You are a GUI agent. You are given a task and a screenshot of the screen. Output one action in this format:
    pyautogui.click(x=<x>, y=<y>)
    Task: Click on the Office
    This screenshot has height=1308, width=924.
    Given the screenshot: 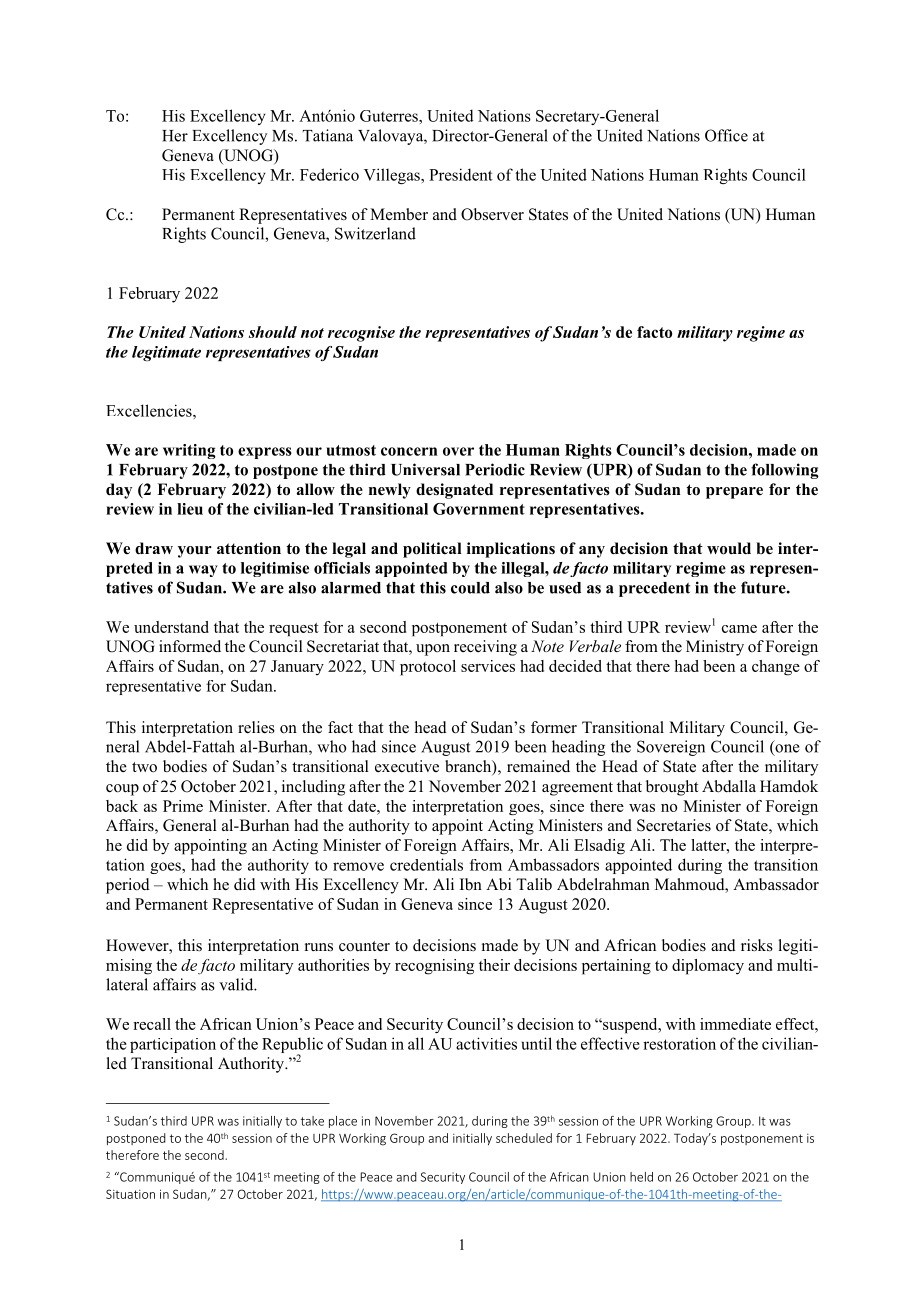 What is the action you would take?
    pyautogui.click(x=726, y=135)
